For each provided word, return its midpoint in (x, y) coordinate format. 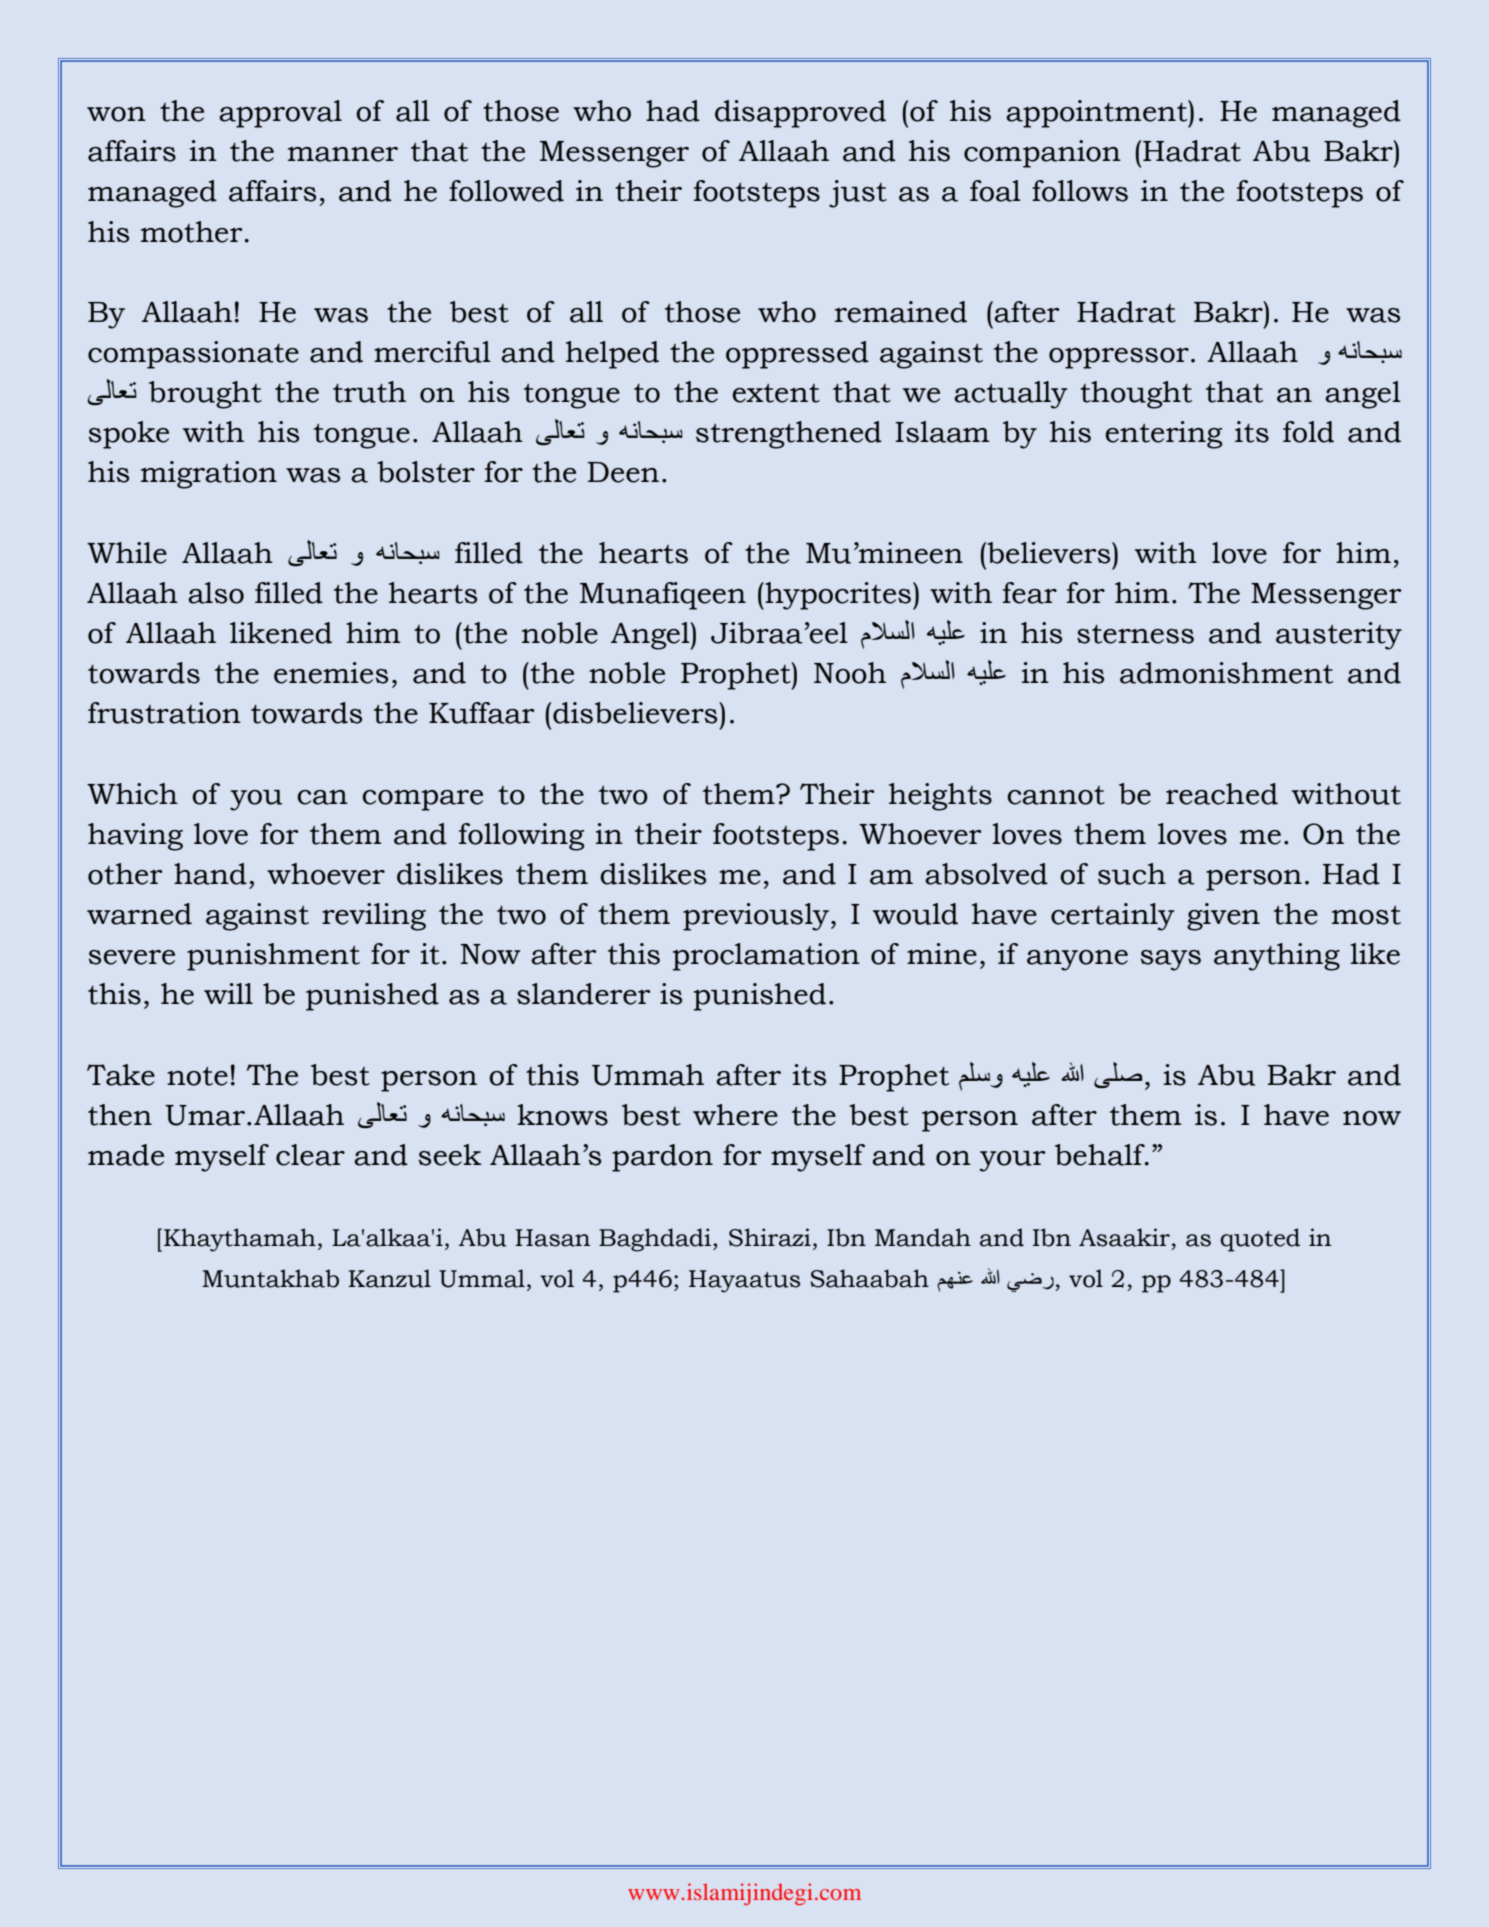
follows (1080, 191)
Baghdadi (655, 1240)
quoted (1260, 1240)
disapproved (800, 114)
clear (310, 1155)
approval (280, 114)
